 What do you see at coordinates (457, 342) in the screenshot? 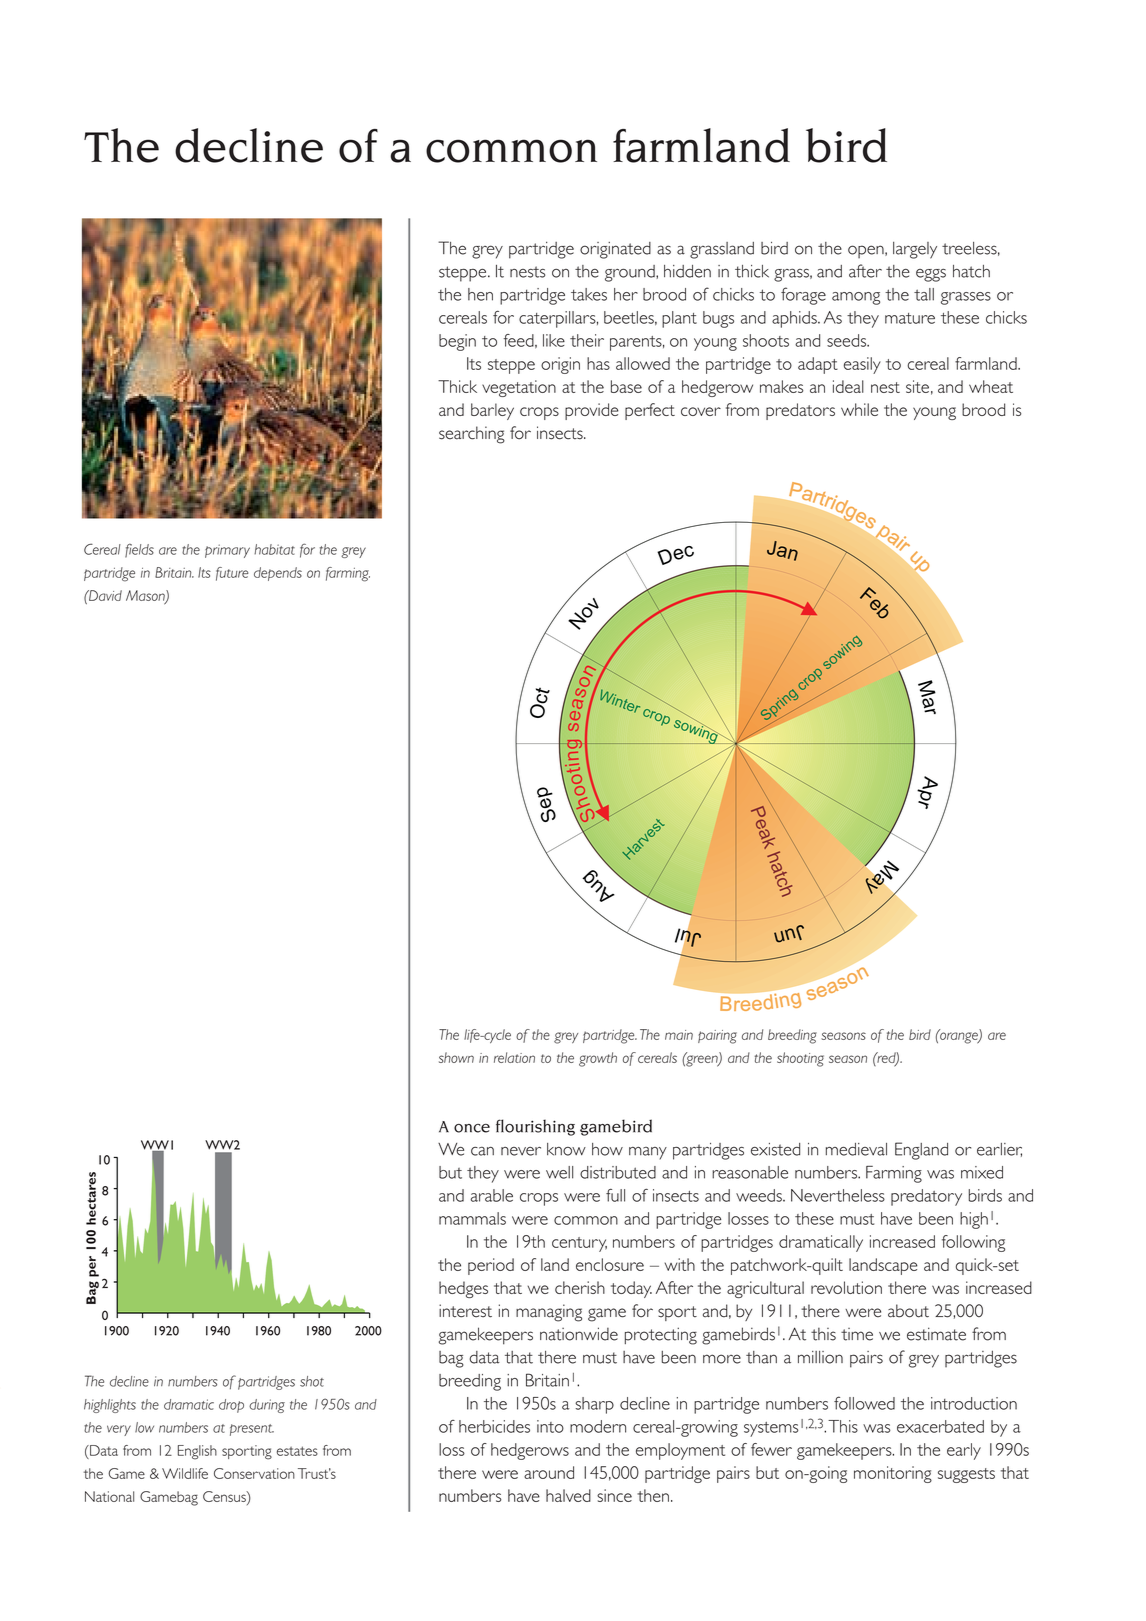
I see `begin` at bounding box center [457, 342].
